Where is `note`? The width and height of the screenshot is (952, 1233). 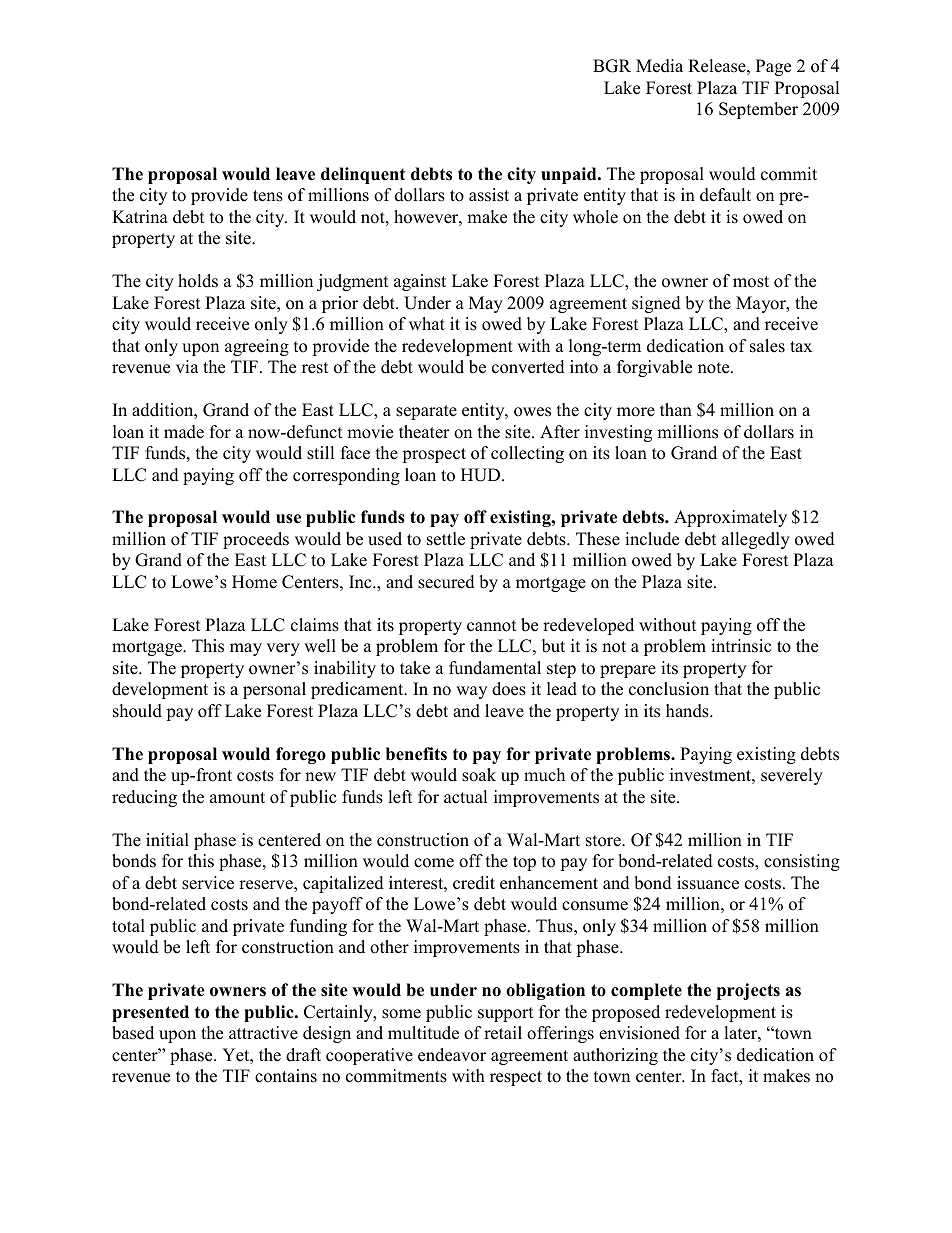 note is located at coordinates (715, 368).
